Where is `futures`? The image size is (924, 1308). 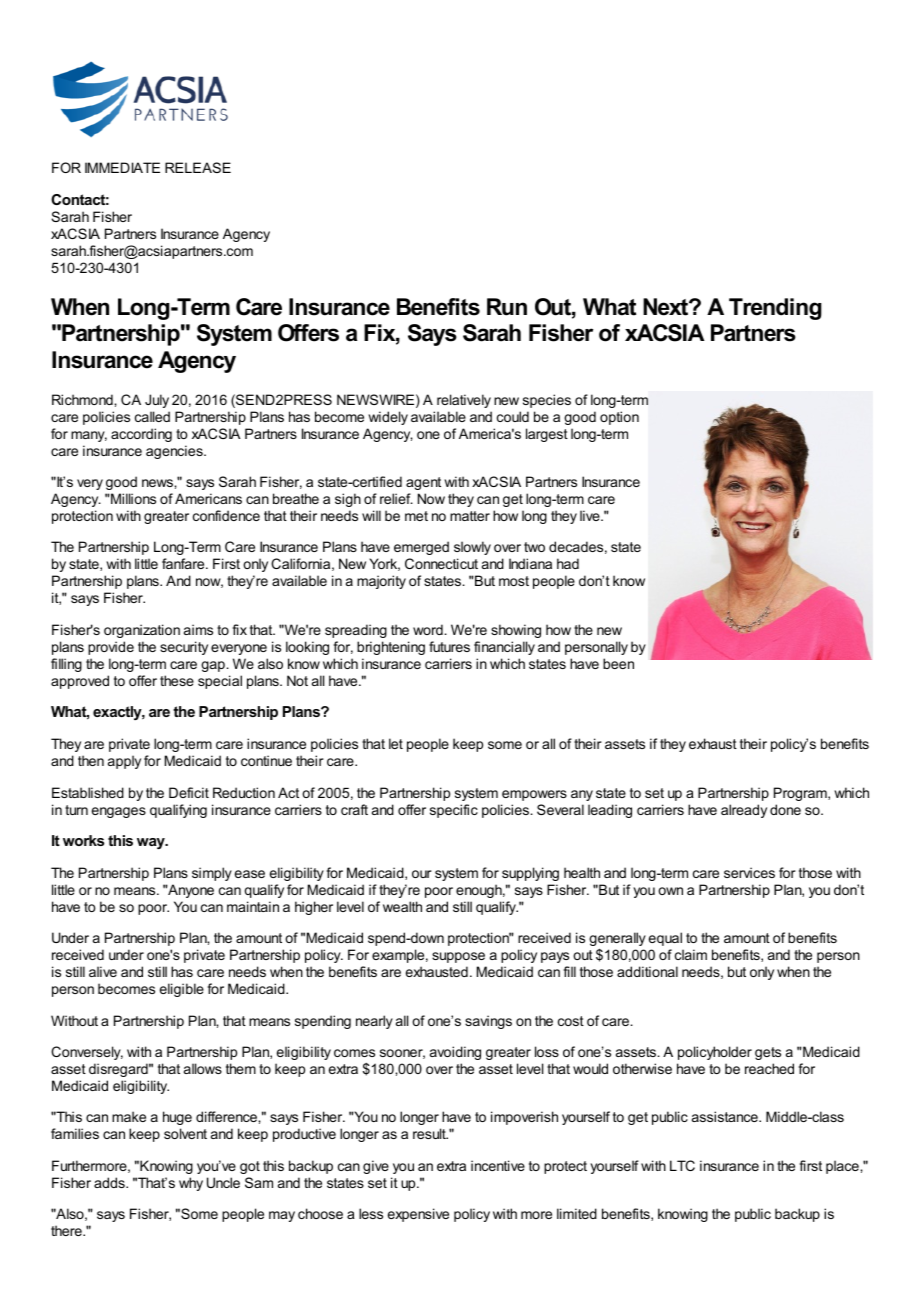
futures is located at coordinates (449, 646).
